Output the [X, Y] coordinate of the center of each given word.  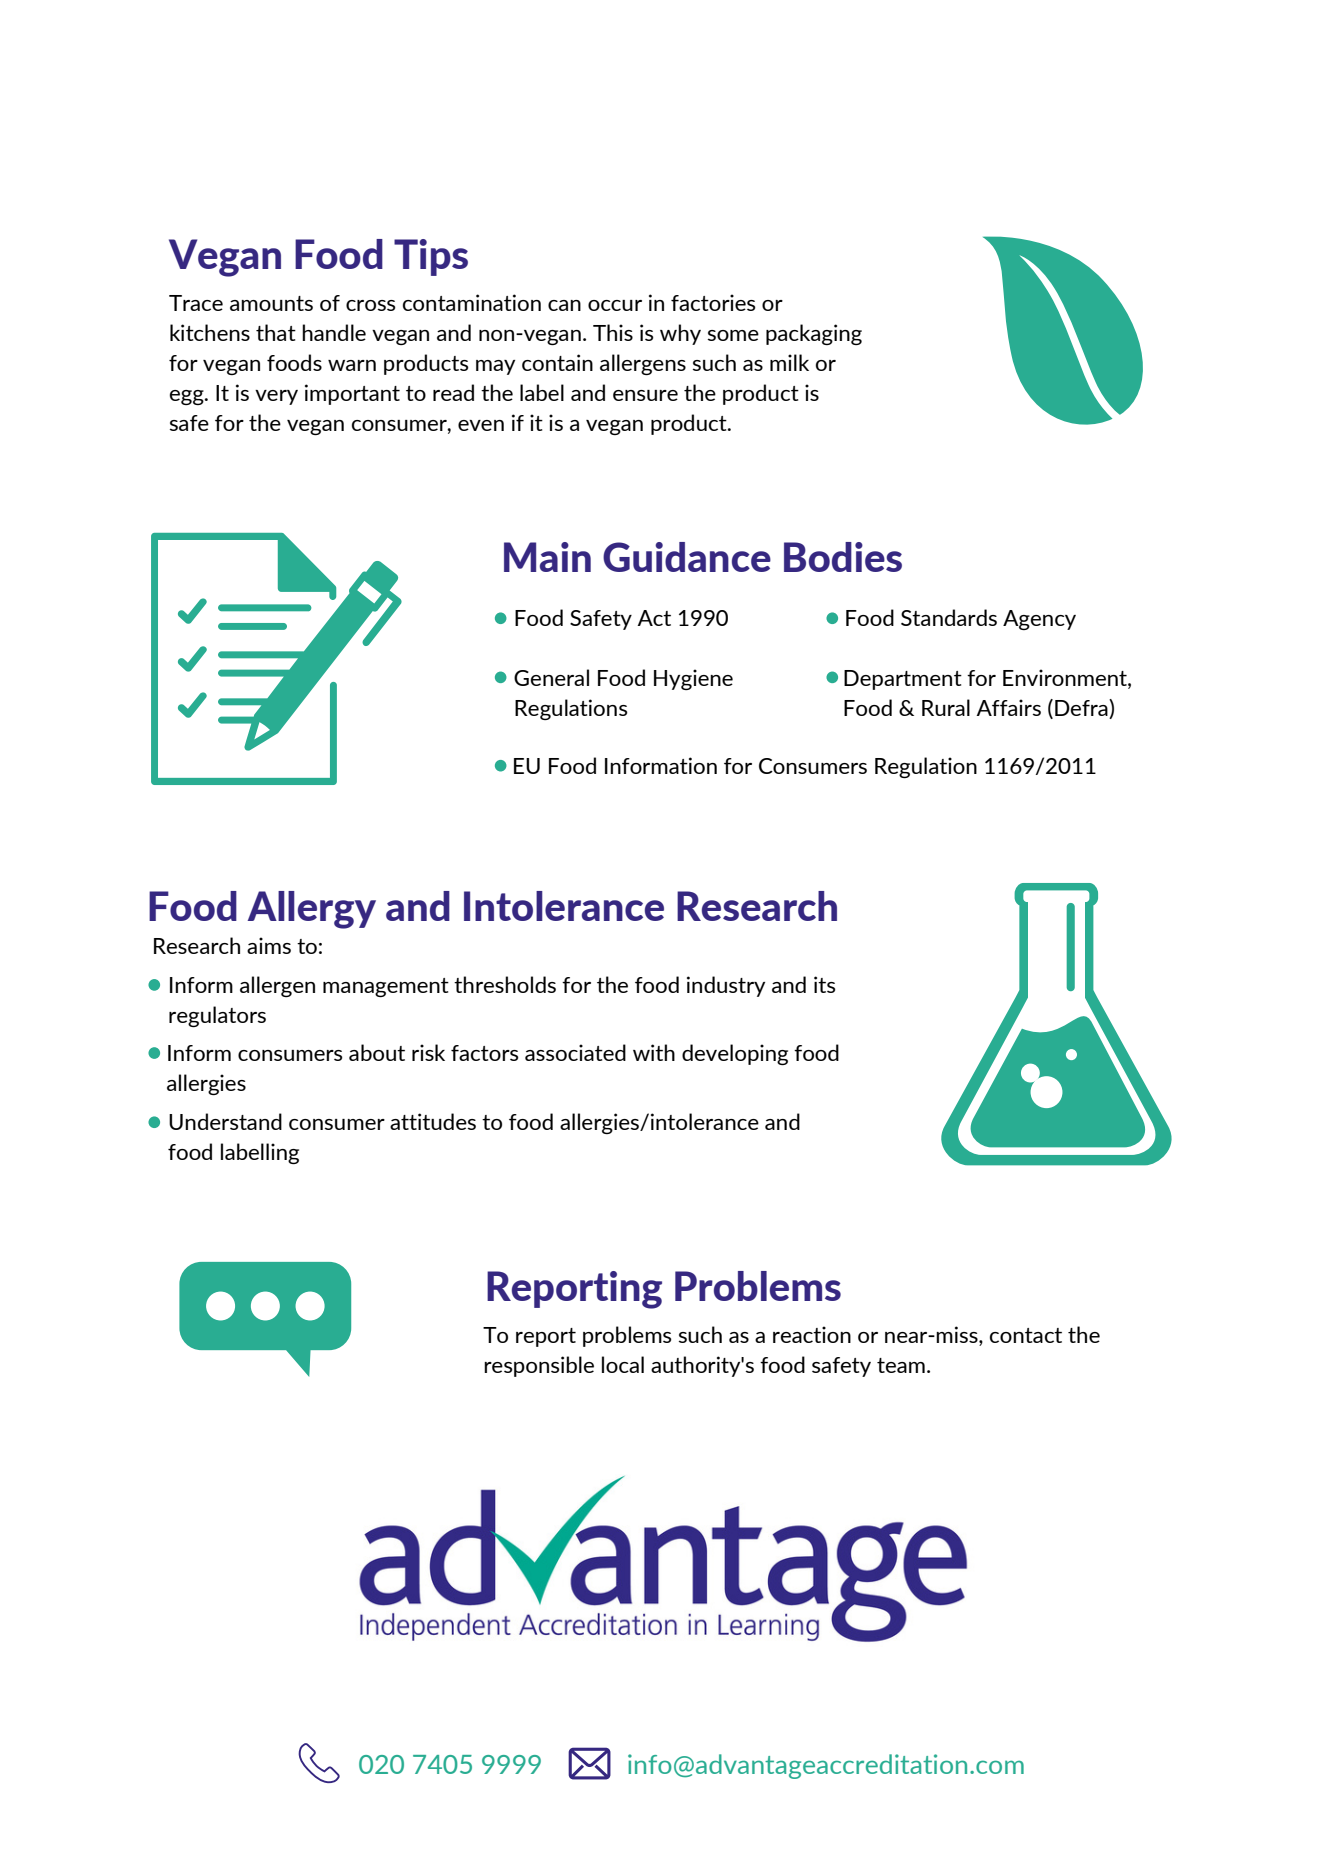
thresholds [505, 984]
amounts [271, 303]
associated [575, 1052]
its [825, 984]
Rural [946, 707]
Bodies [843, 557]
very [276, 397]
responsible [539, 1366]
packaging [814, 334]
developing [735, 1054]
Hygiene [693, 679]
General [551, 677]
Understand [225, 1121]
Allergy [312, 910]
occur [615, 305]
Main [547, 557]
